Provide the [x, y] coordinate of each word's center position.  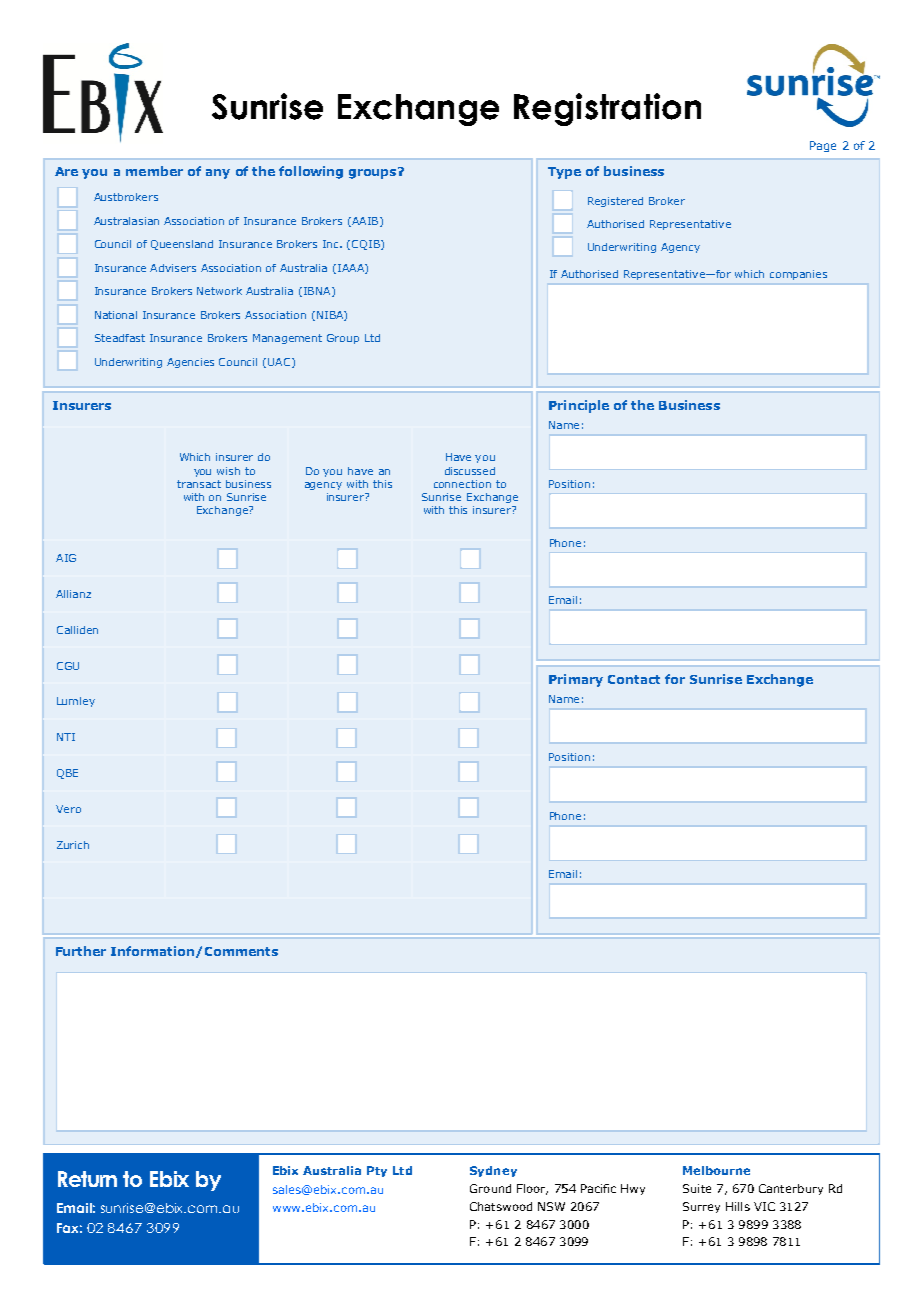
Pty [377, 1171]
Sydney [493, 1171]
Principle [579, 406]
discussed [470, 471]
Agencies [190, 363]
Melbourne [716, 1170]
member [154, 171]
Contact [634, 679]
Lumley [76, 702]
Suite [697, 1188]
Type [564, 173]
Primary [576, 680]
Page [823, 146]
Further [81, 951]
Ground [490, 1188]
